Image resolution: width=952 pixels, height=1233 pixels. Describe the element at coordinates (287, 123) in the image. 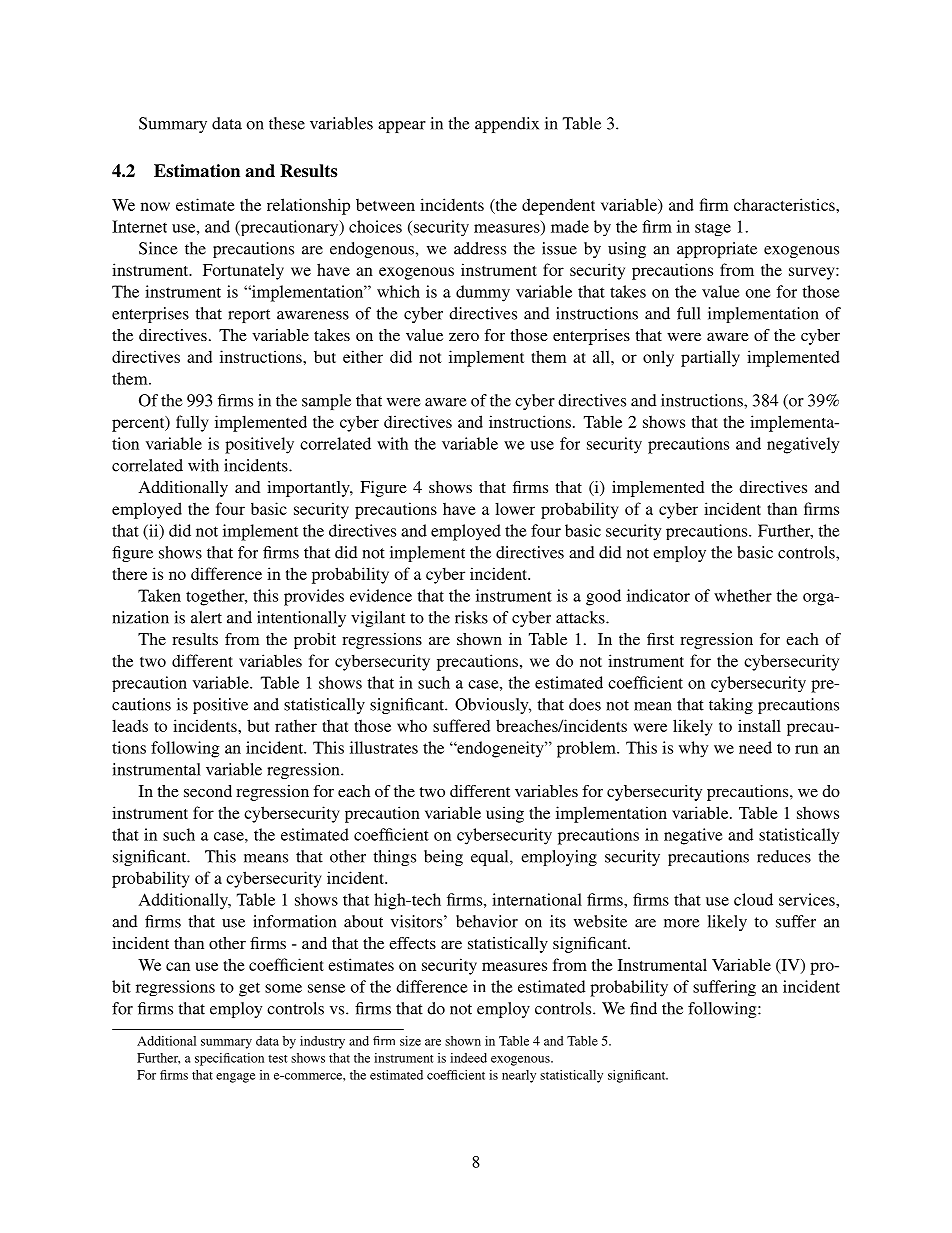

I see `these` at that location.
